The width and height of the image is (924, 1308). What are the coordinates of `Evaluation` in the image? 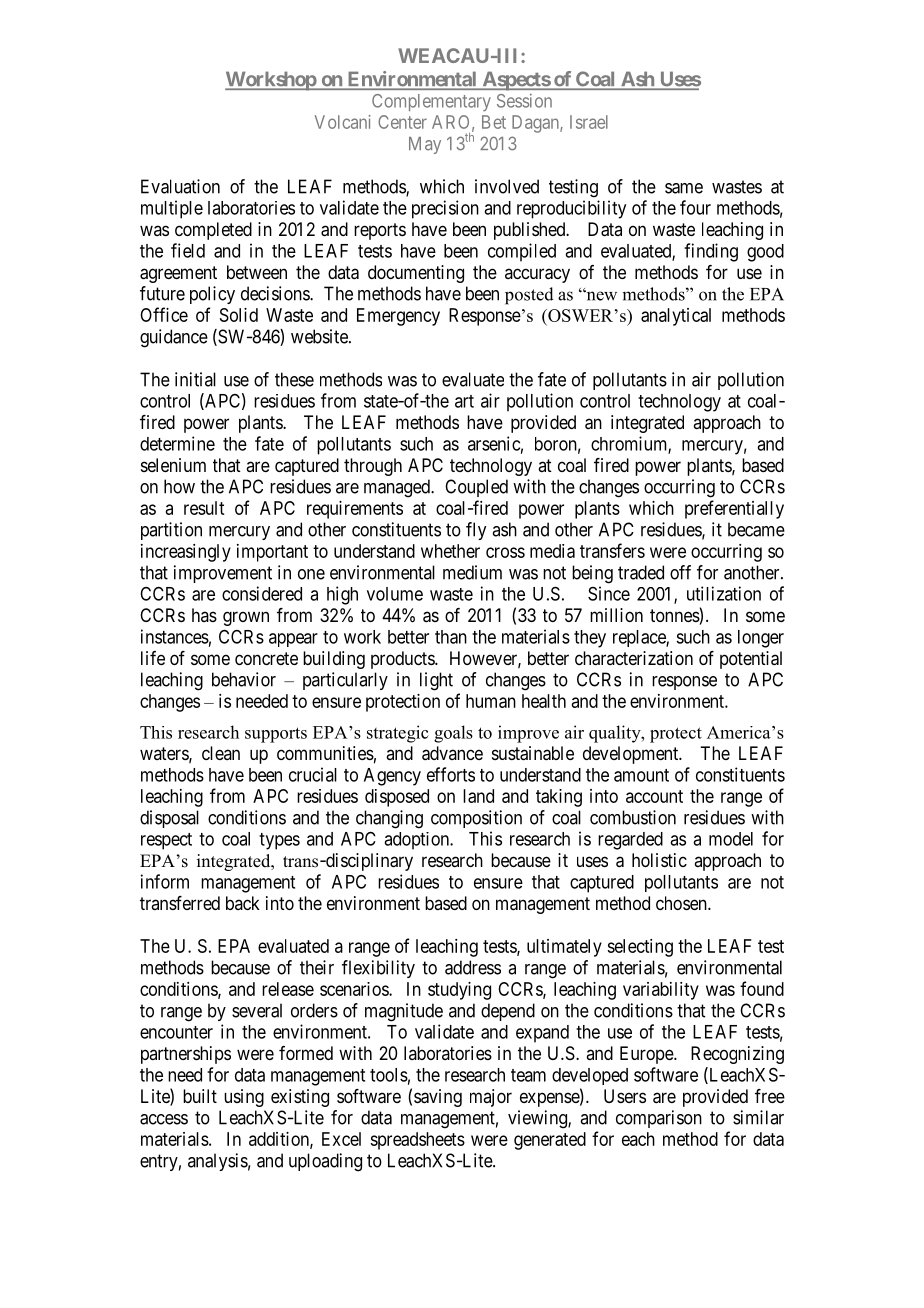 It's located at (180, 186).
